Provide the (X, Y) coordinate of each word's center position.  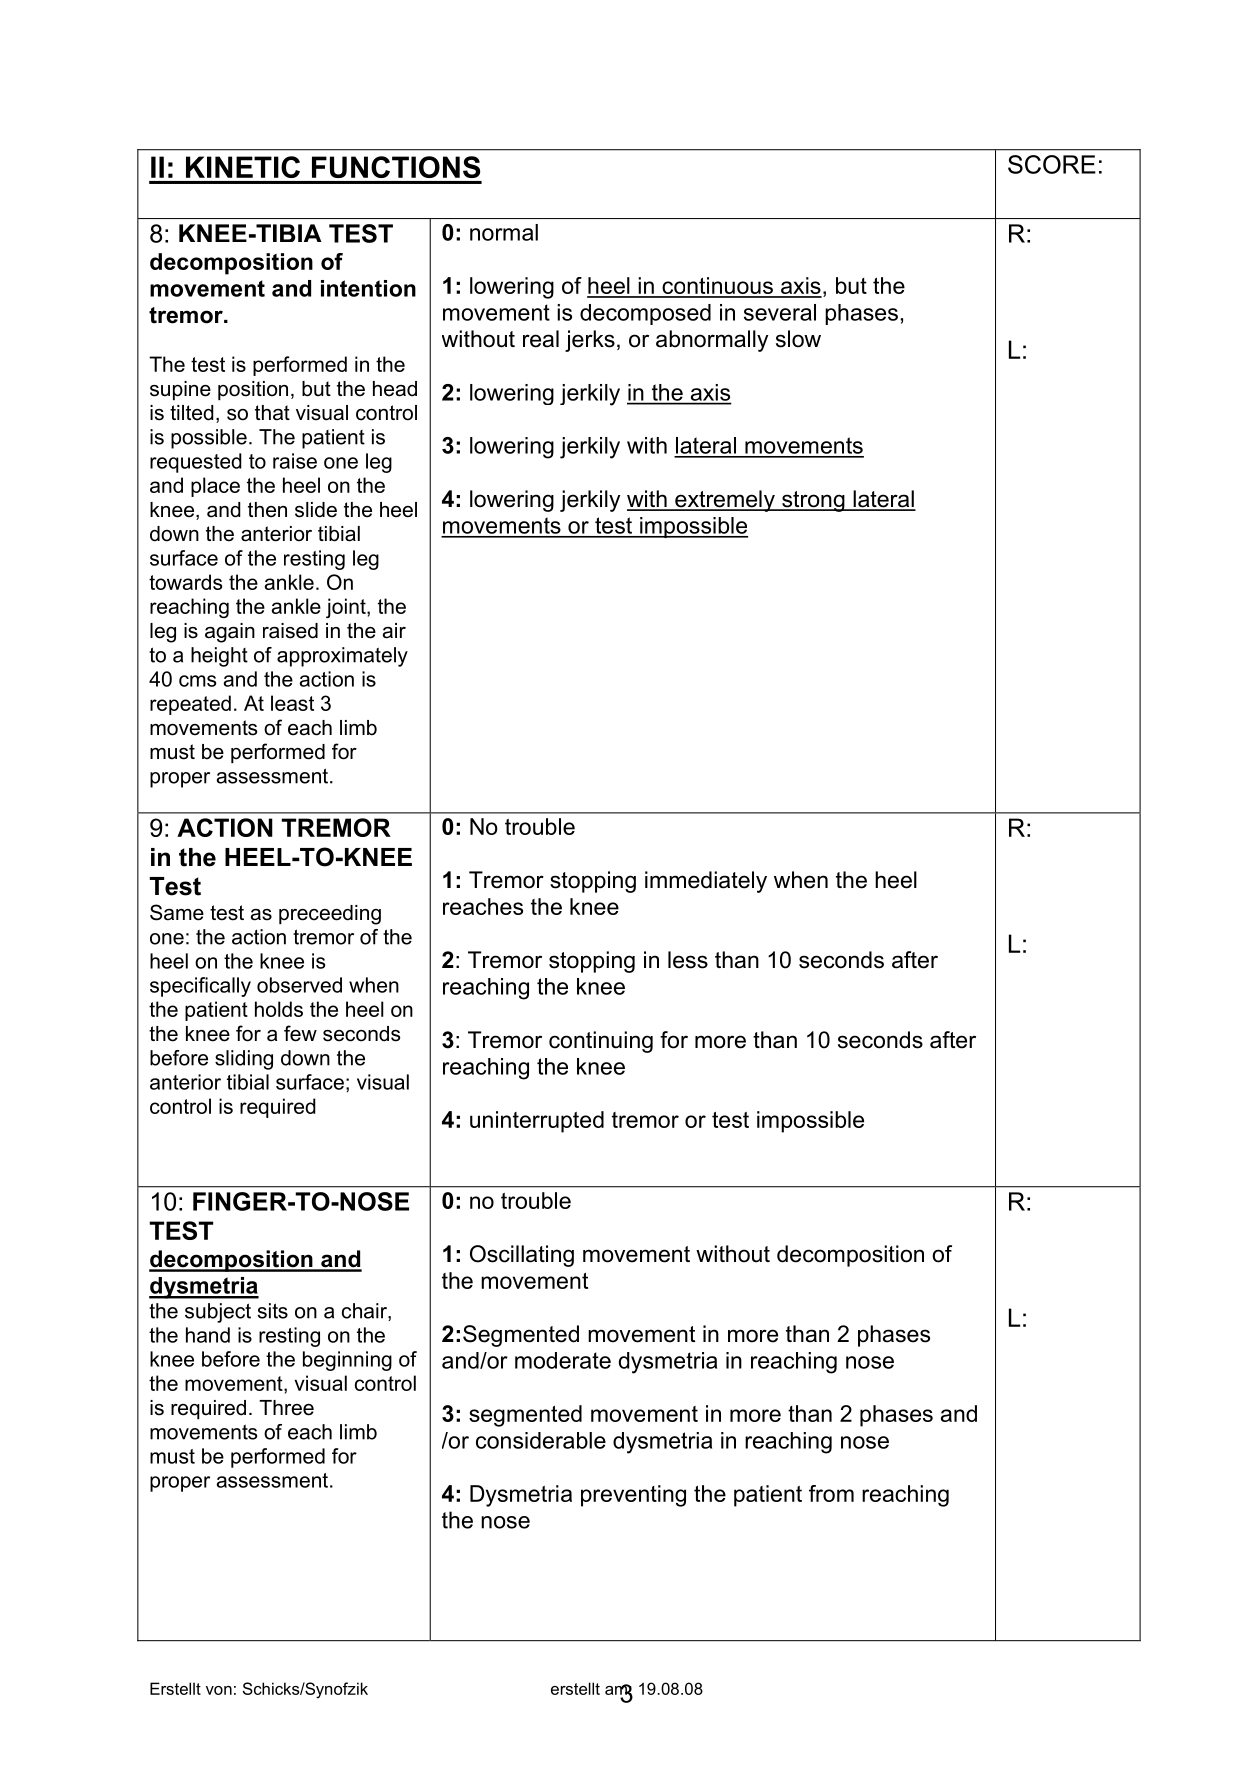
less (688, 960)
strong (813, 501)
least (292, 703)
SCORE (1052, 164)
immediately (706, 882)
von (219, 1690)
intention (368, 288)
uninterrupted (537, 1122)
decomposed (645, 314)
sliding (244, 1060)
